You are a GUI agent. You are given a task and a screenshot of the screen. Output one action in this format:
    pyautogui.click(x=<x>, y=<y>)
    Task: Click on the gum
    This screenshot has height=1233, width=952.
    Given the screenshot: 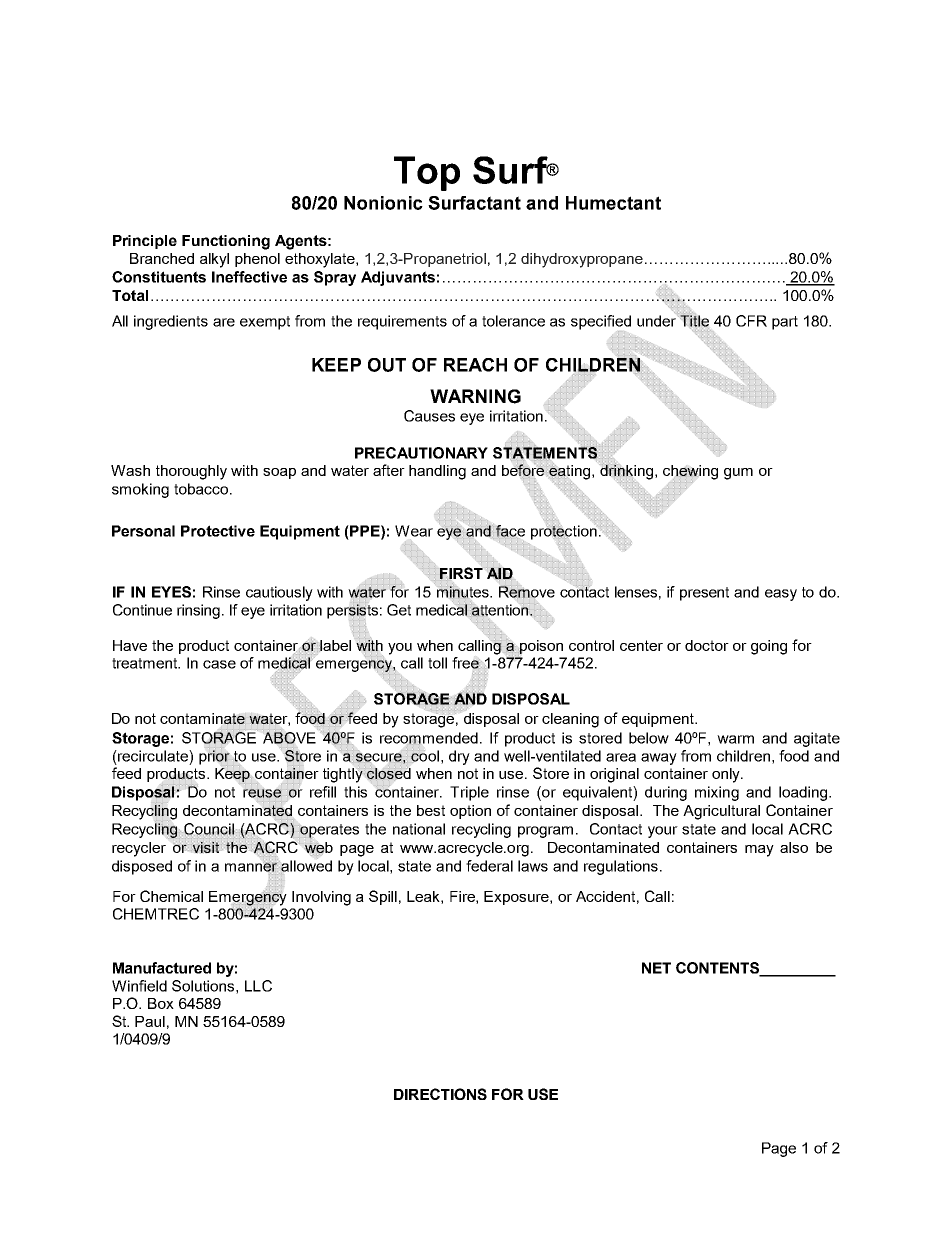 What is the action you would take?
    pyautogui.click(x=738, y=474)
